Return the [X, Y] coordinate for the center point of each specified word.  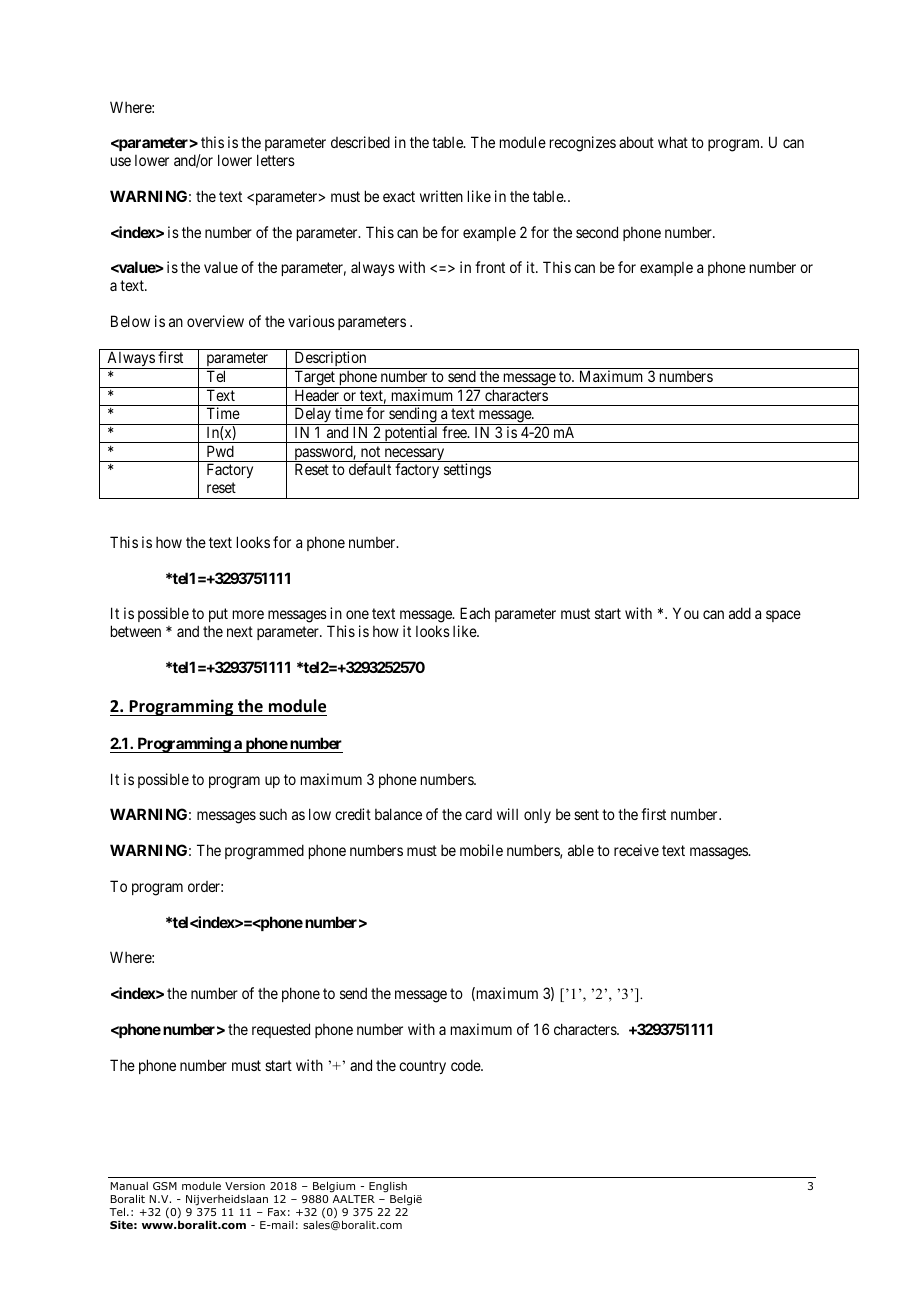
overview [215, 321]
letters [276, 160]
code [466, 1065]
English [388, 1187]
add [740, 613]
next [240, 631]
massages [719, 853]
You [686, 613]
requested [281, 1030]
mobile [481, 850]
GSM [165, 1186]
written [441, 196]
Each [475, 613]
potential [411, 434]
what [673, 142]
